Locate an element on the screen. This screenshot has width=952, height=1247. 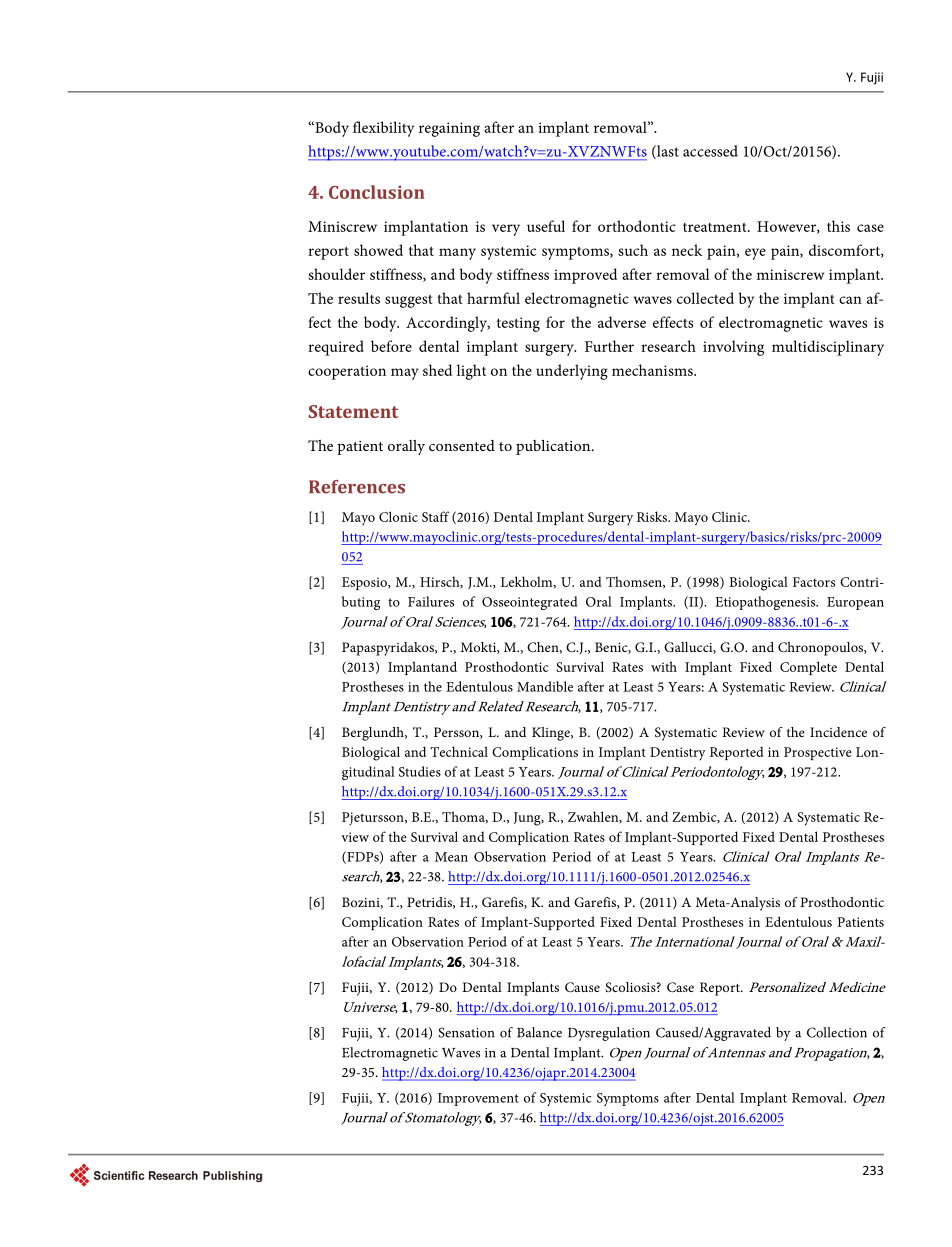
with is located at coordinates (664, 666).
